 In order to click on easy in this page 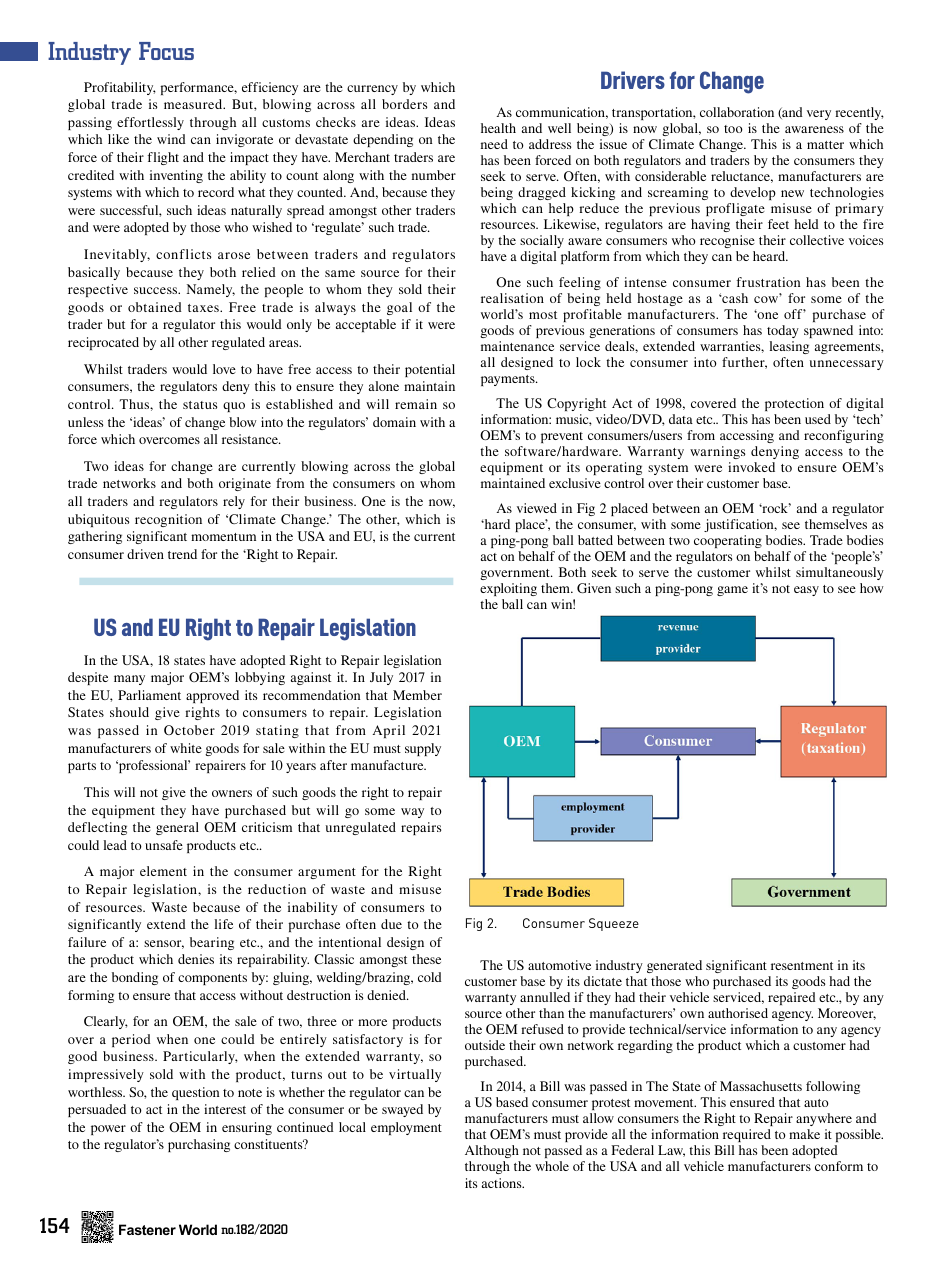, I will do `click(806, 591)`.
